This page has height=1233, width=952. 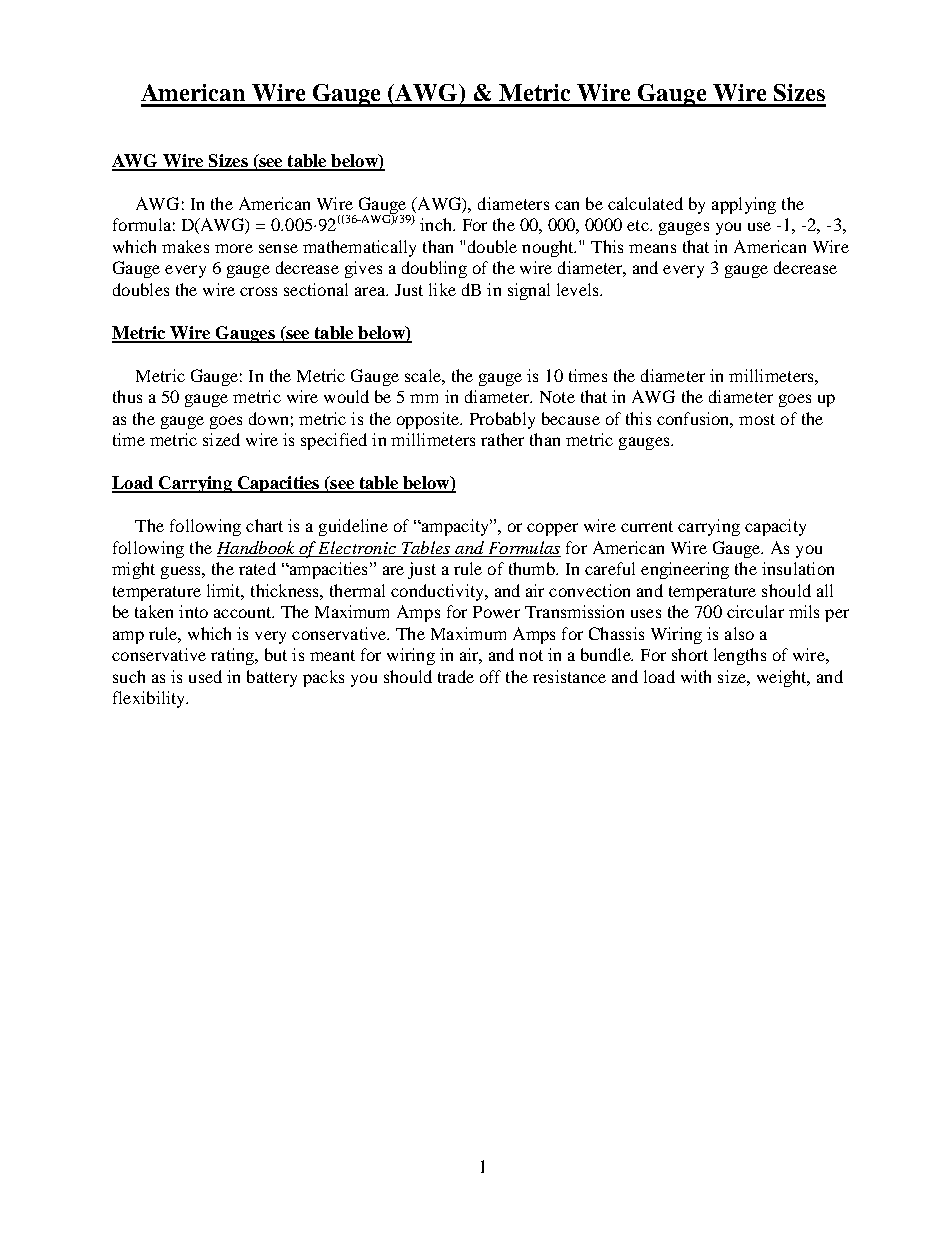 What do you see at coordinates (185, 246) in the page?
I see `makes` at bounding box center [185, 246].
